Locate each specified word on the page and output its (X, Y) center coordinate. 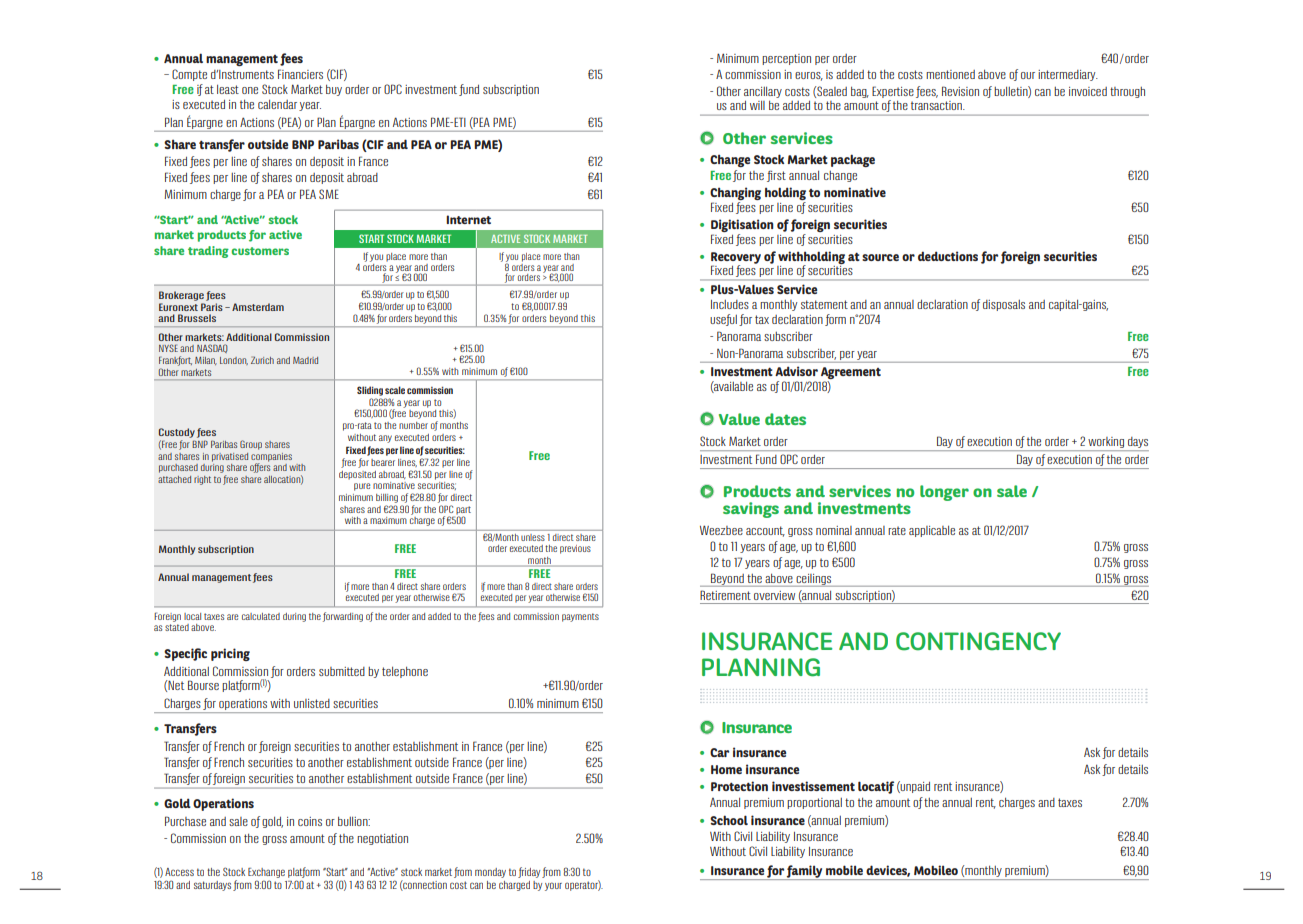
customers (260, 251)
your (553, 886)
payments (580, 617)
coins (310, 821)
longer (944, 493)
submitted (342, 671)
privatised (230, 457)
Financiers (300, 74)
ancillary (763, 92)
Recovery (736, 259)
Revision (960, 91)
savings (751, 510)
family (805, 872)
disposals (1004, 305)
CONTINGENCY (978, 641)
